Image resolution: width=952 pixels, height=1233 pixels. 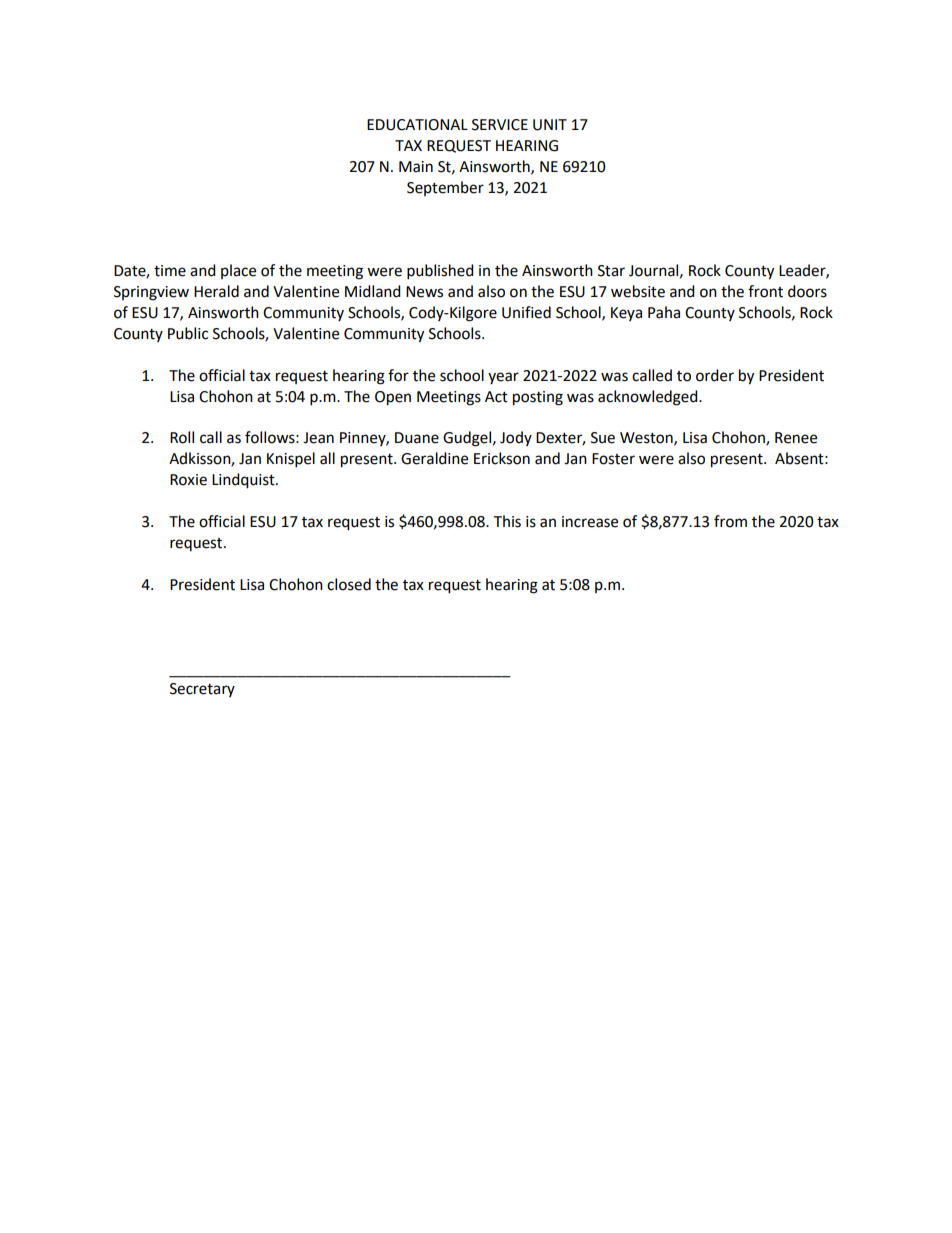 I want to click on This, so click(x=507, y=521).
